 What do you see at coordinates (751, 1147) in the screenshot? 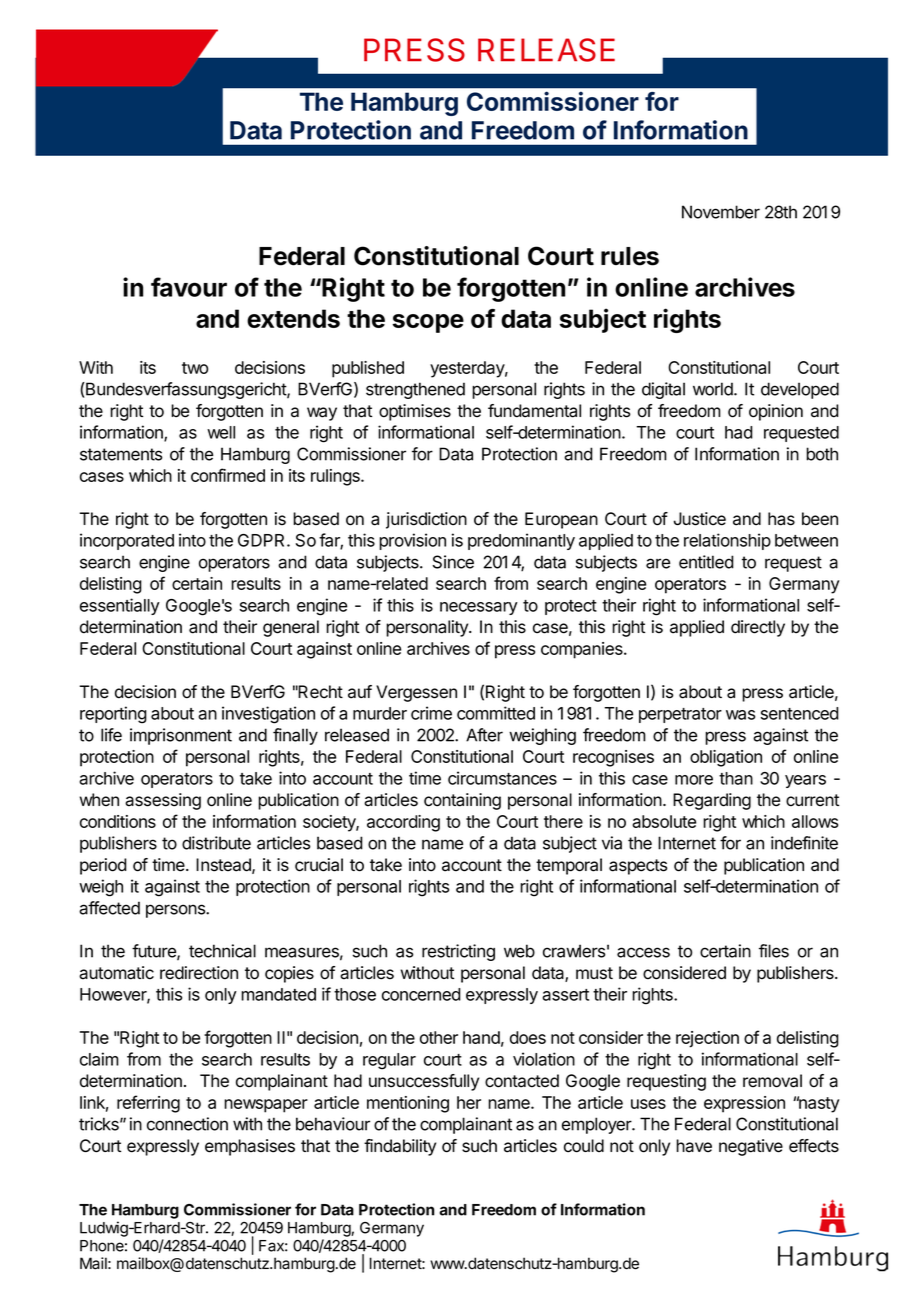
I see `negative` at bounding box center [751, 1147].
